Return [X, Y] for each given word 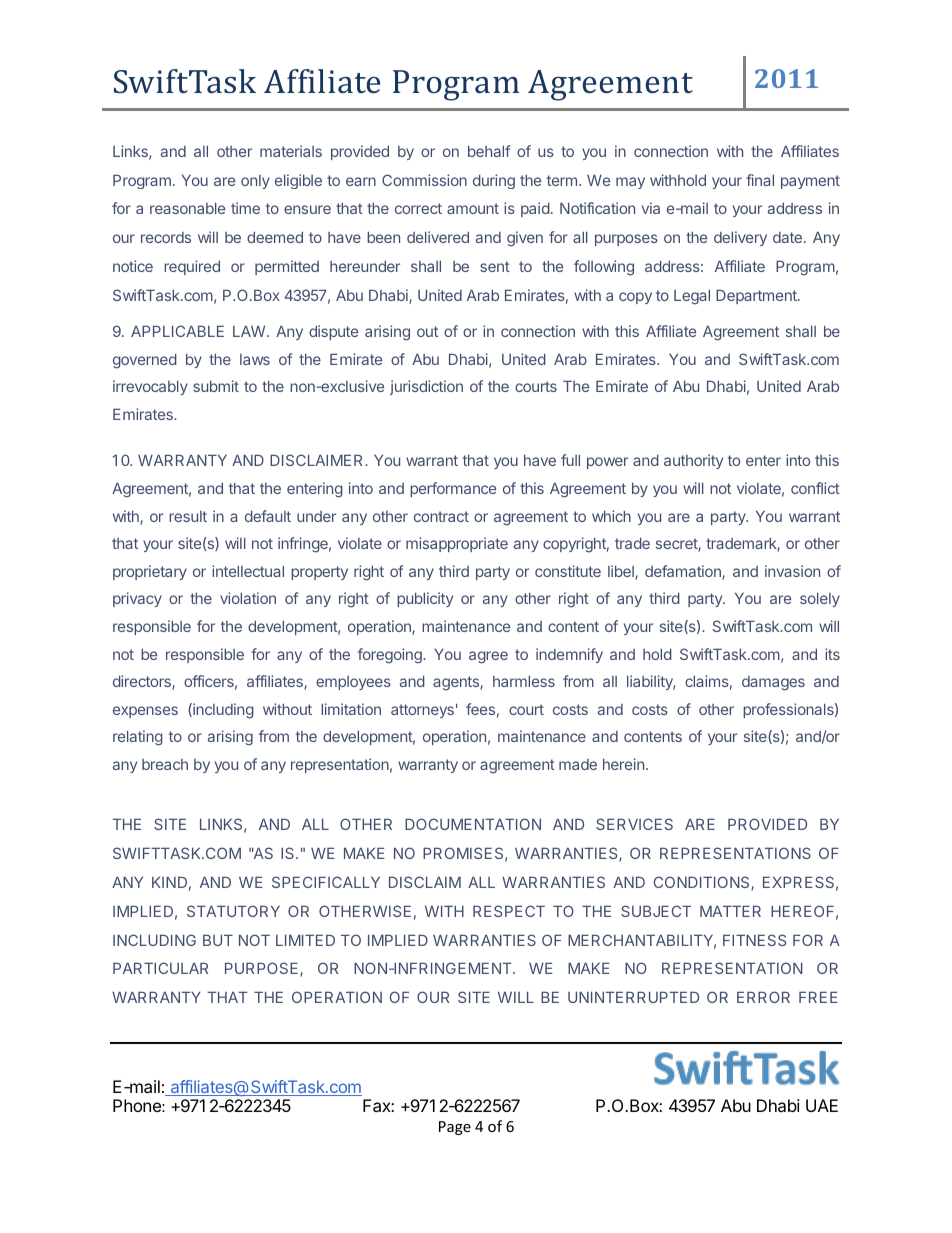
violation [248, 598]
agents [457, 683]
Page [455, 1128]
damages [773, 683]
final [760, 180]
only [255, 182]
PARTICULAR [160, 968]
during [494, 181]
